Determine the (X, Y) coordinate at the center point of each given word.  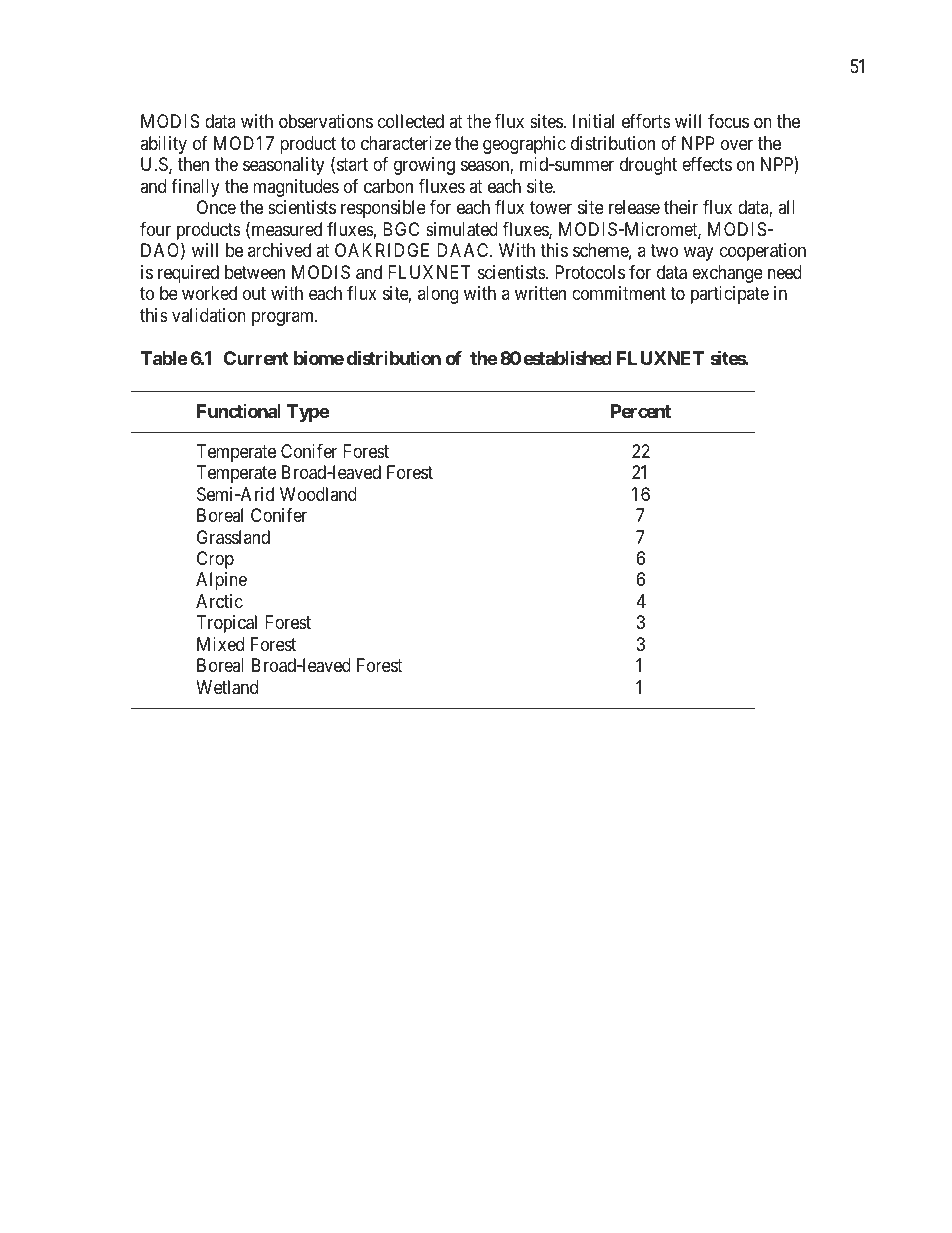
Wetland (227, 687)
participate (730, 295)
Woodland (318, 494)
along (438, 295)
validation (209, 315)
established (568, 357)
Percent (641, 411)
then (193, 164)
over (737, 145)
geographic (524, 145)
